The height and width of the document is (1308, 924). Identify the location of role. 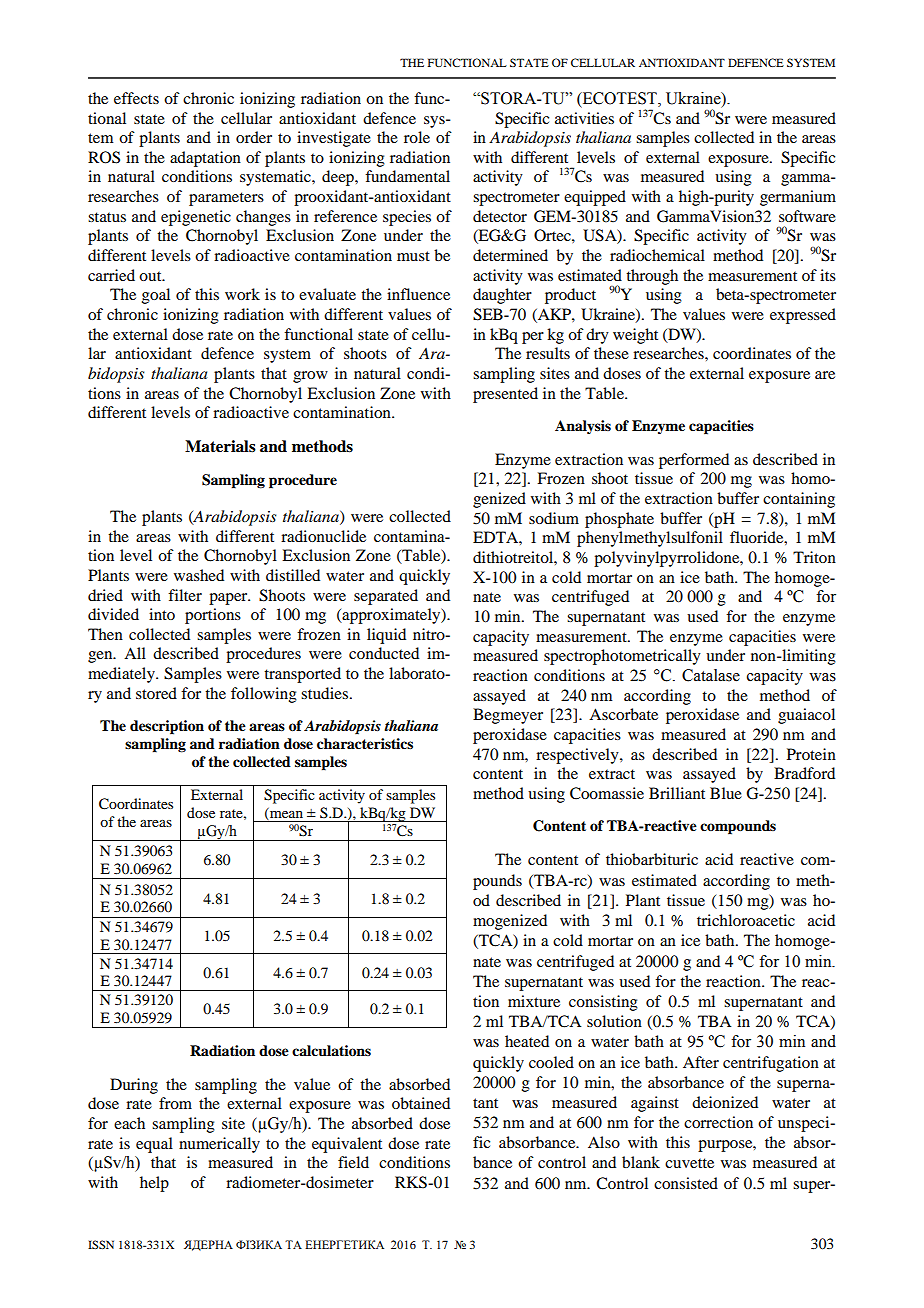
(417, 137).
